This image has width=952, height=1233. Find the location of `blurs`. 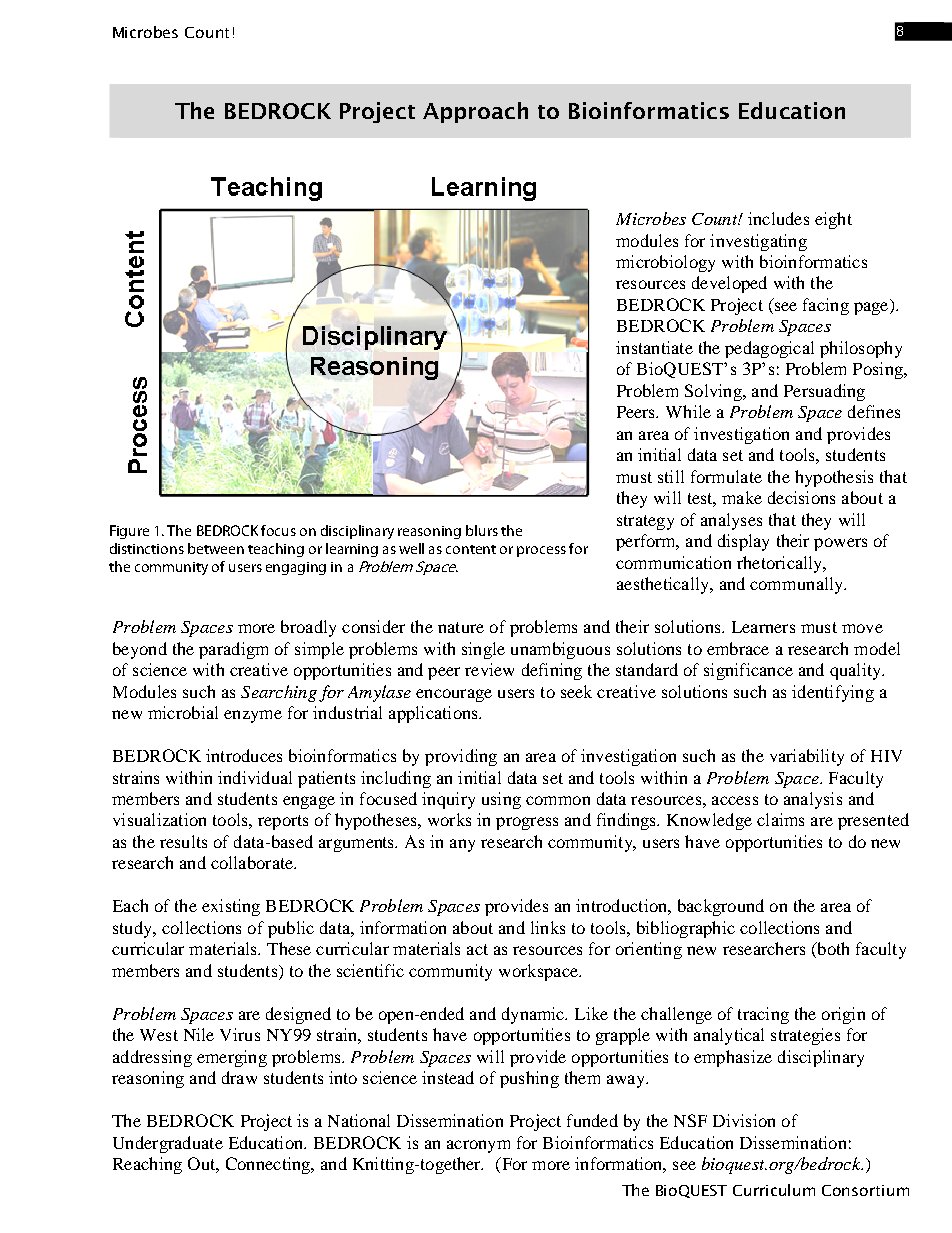

blurs is located at coordinates (482, 530).
